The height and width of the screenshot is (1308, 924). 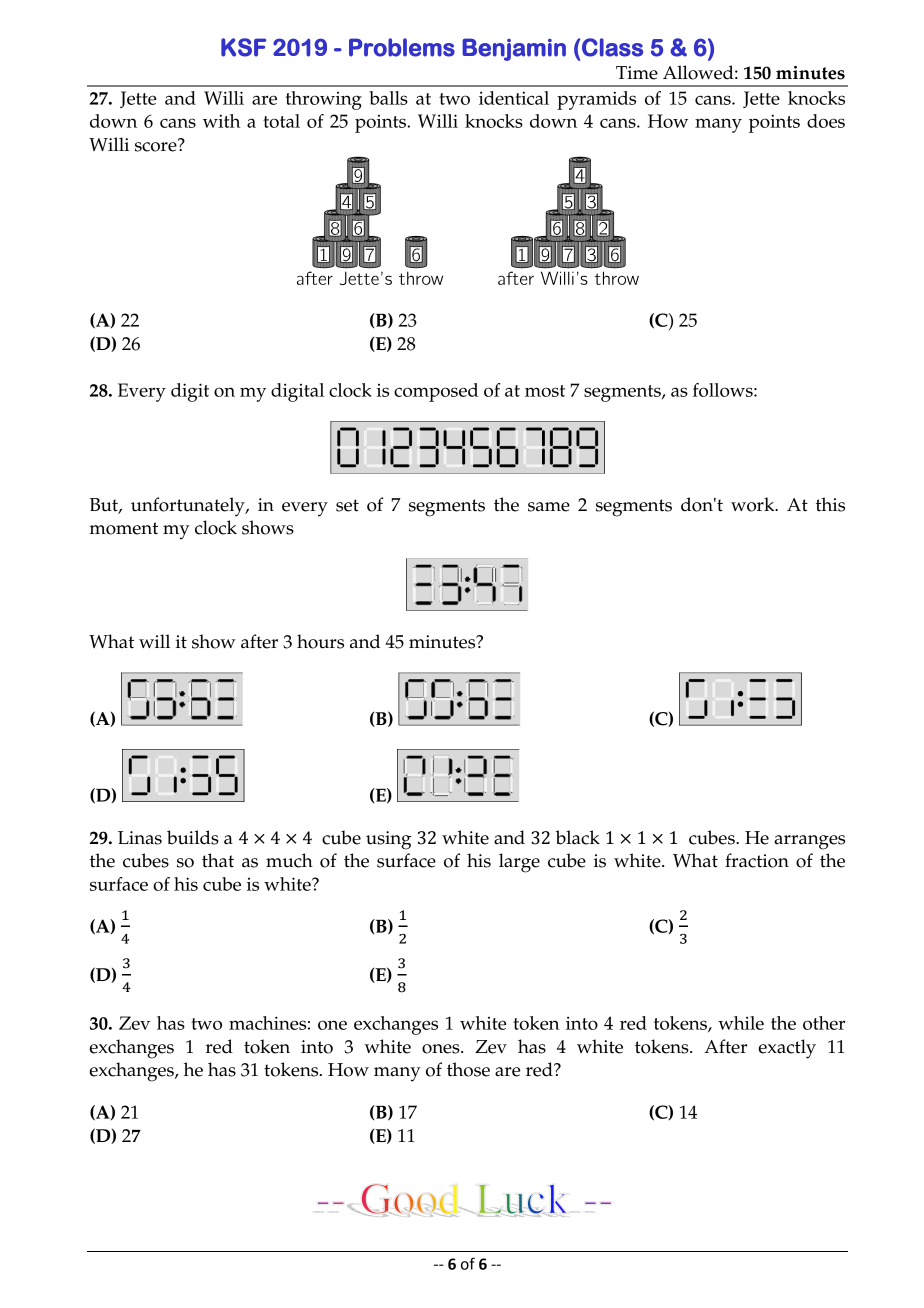 I want to click on arranges, so click(x=809, y=842).
